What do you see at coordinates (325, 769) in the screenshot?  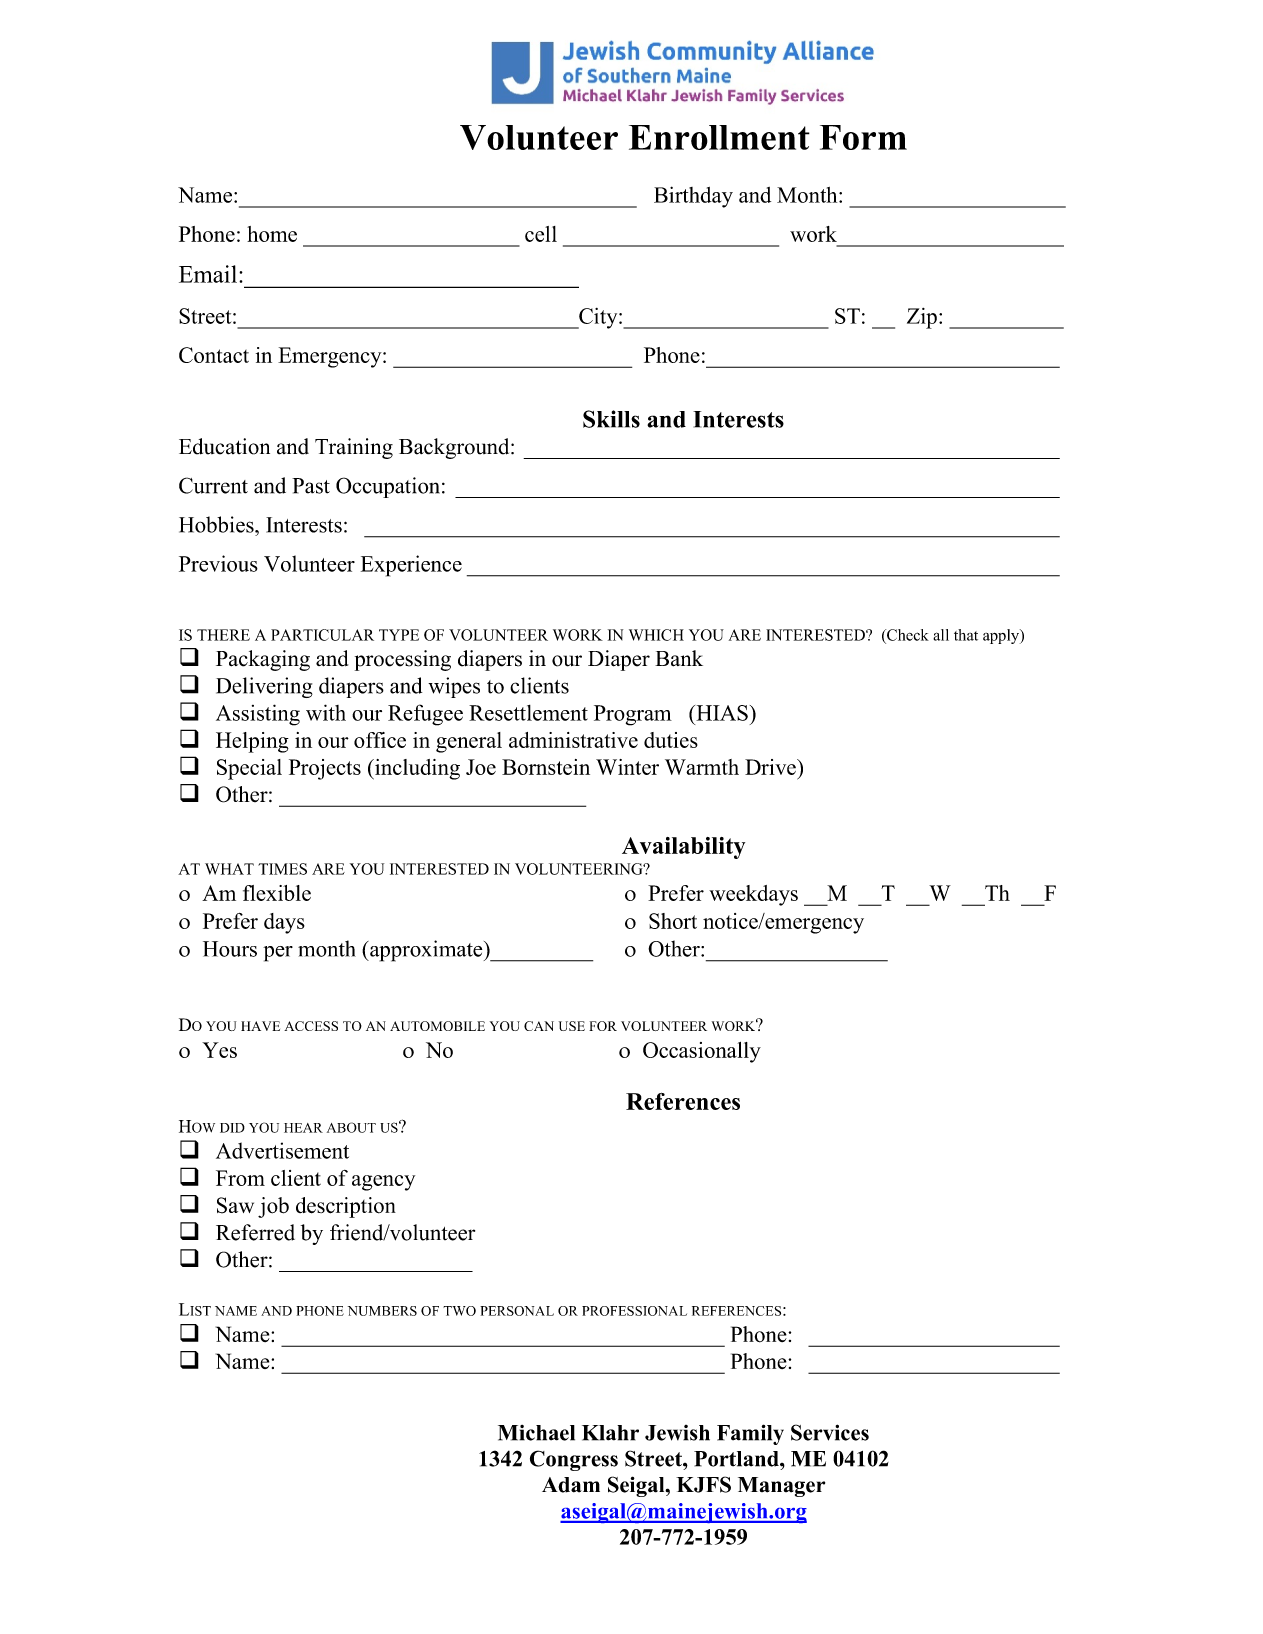 I see `Projects` at bounding box center [325, 769].
